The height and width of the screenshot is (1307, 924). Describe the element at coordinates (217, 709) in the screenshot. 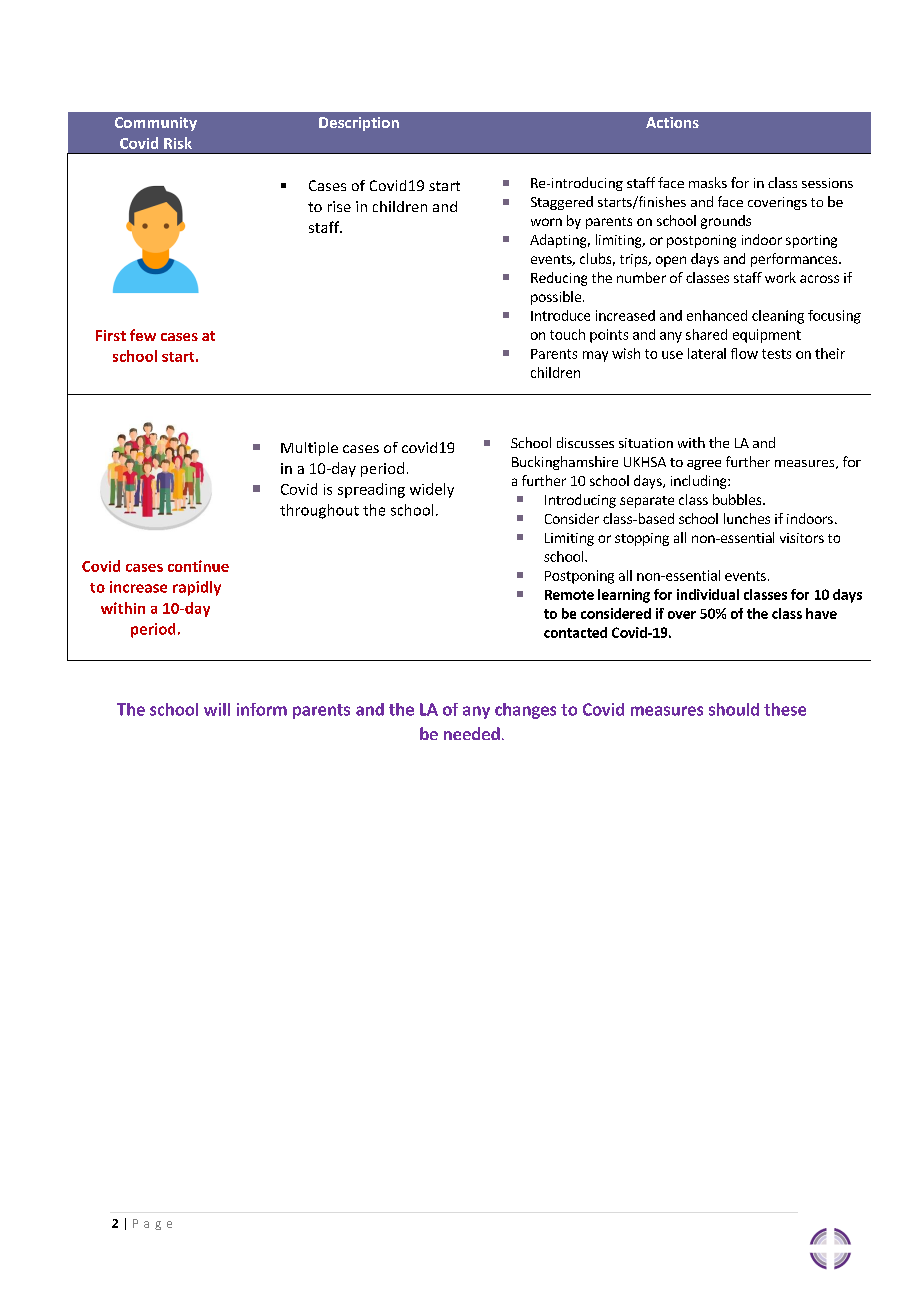

I see `will` at that location.
